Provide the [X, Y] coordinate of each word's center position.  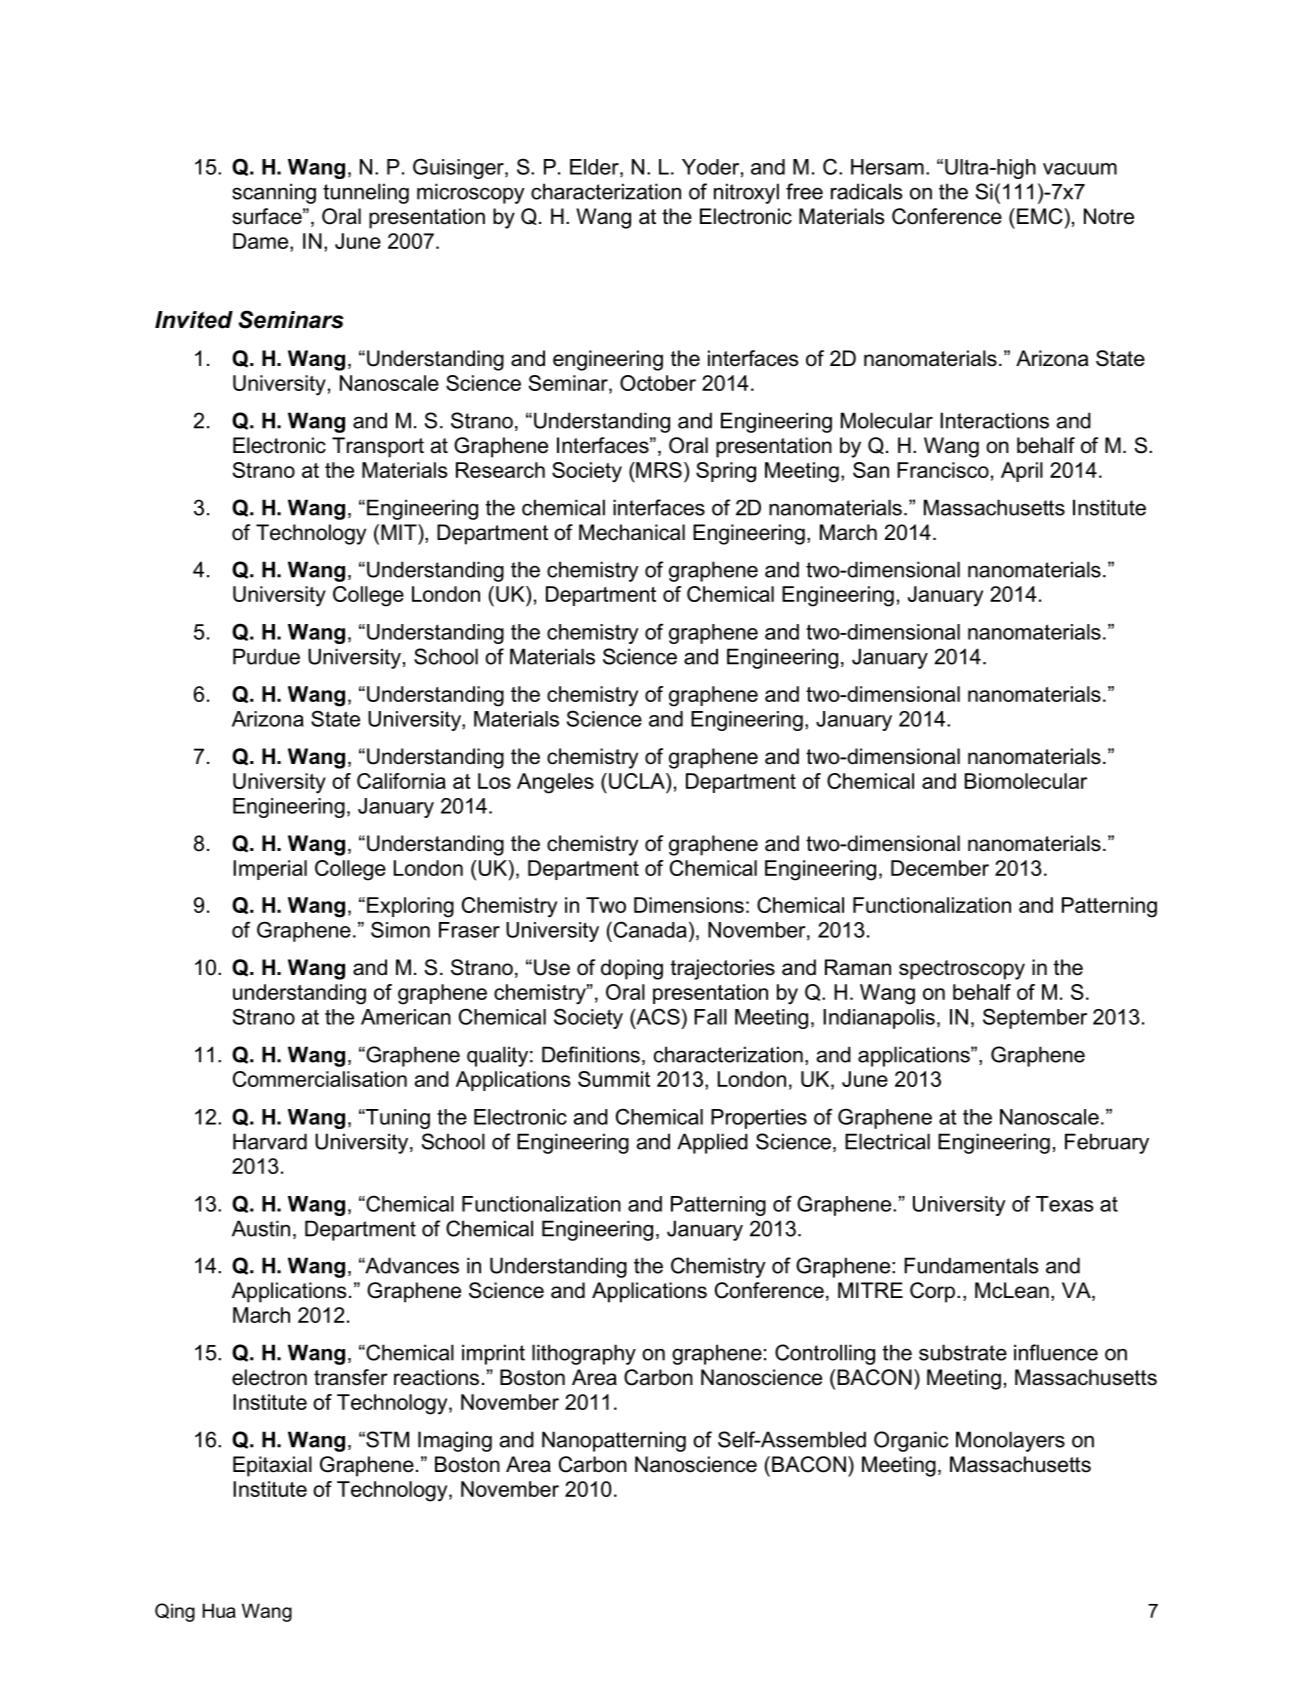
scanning [274, 193]
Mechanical [632, 532]
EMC [1040, 216]
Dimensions [689, 905]
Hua [219, 1610]
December [940, 868]
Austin [261, 1228]
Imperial [270, 870]
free [804, 191]
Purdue [266, 656]
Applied [712, 1143]
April [1022, 472]
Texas [1064, 1204]
